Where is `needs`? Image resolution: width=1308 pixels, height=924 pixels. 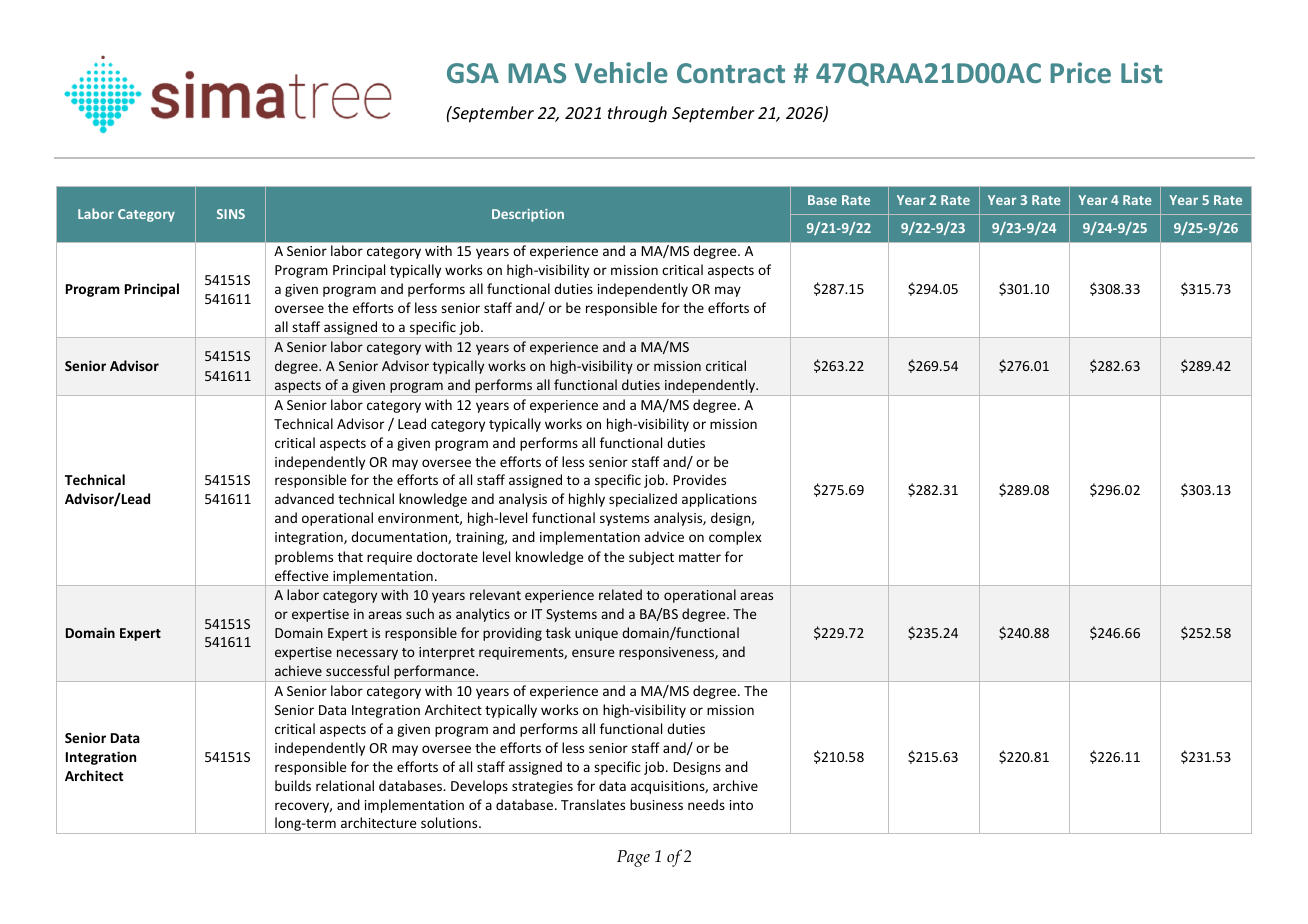 needs is located at coordinates (706, 804).
